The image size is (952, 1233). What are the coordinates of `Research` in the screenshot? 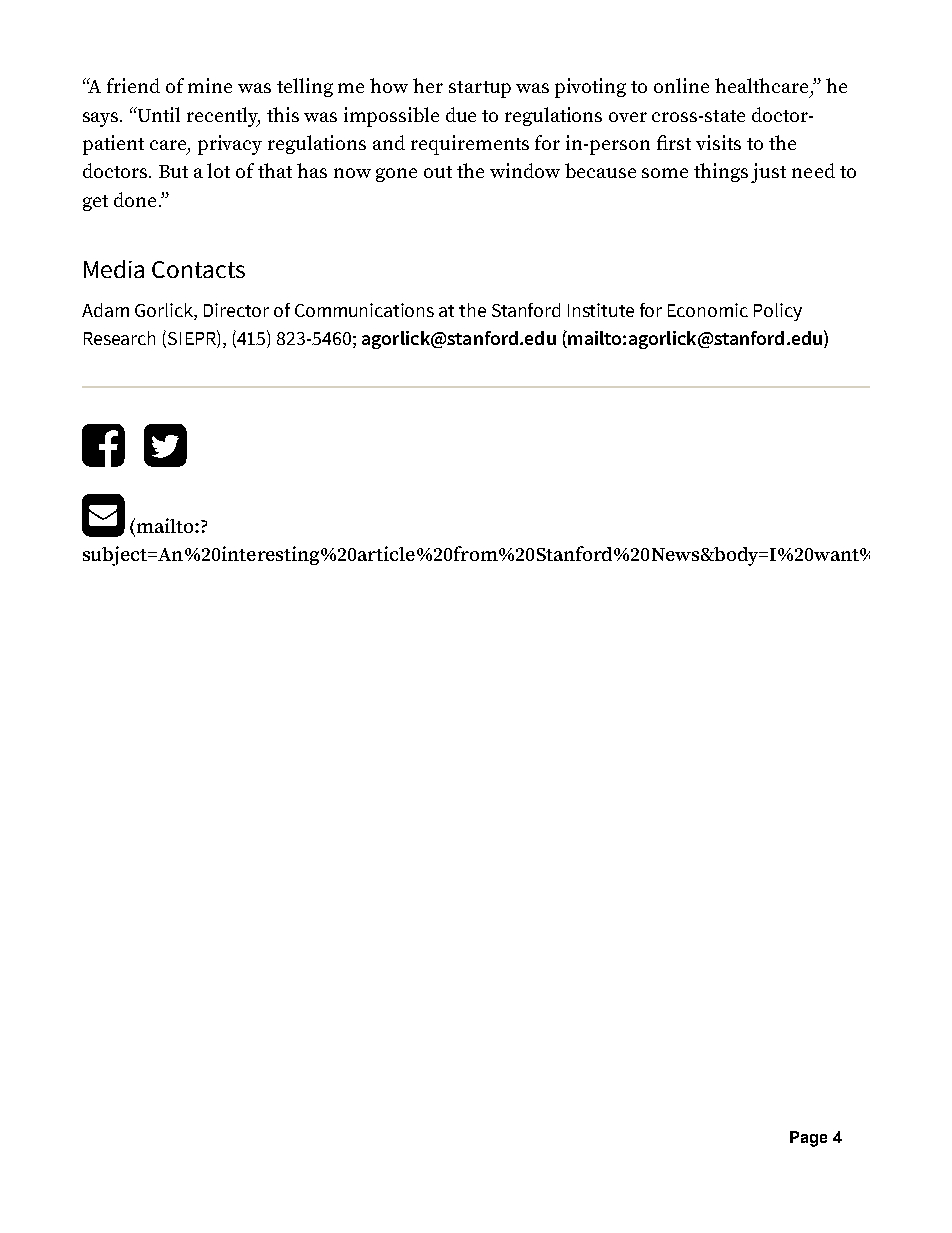 It's located at (119, 338).
